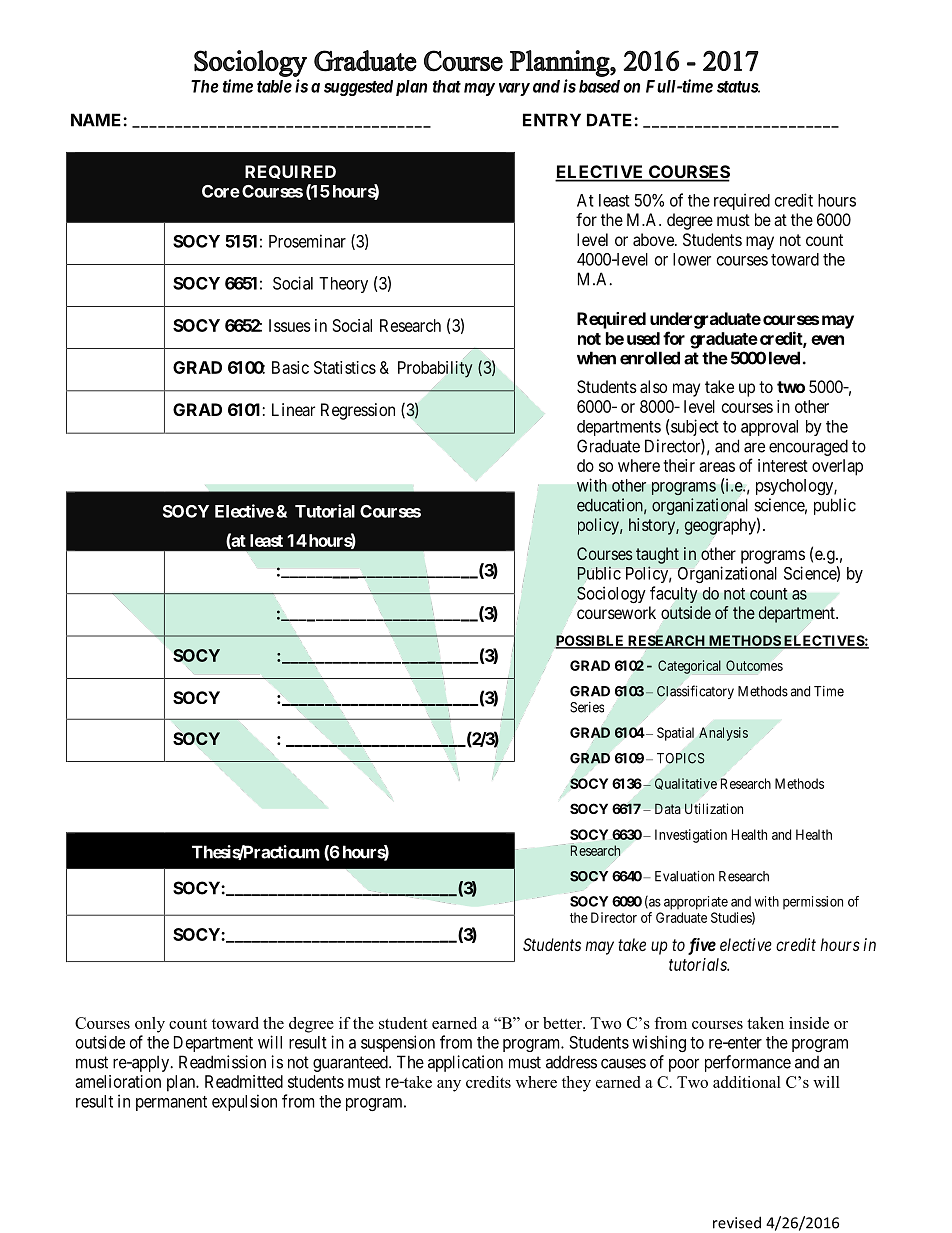 This screenshot has height=1233, width=952. I want to click on Linear, so click(293, 409).
